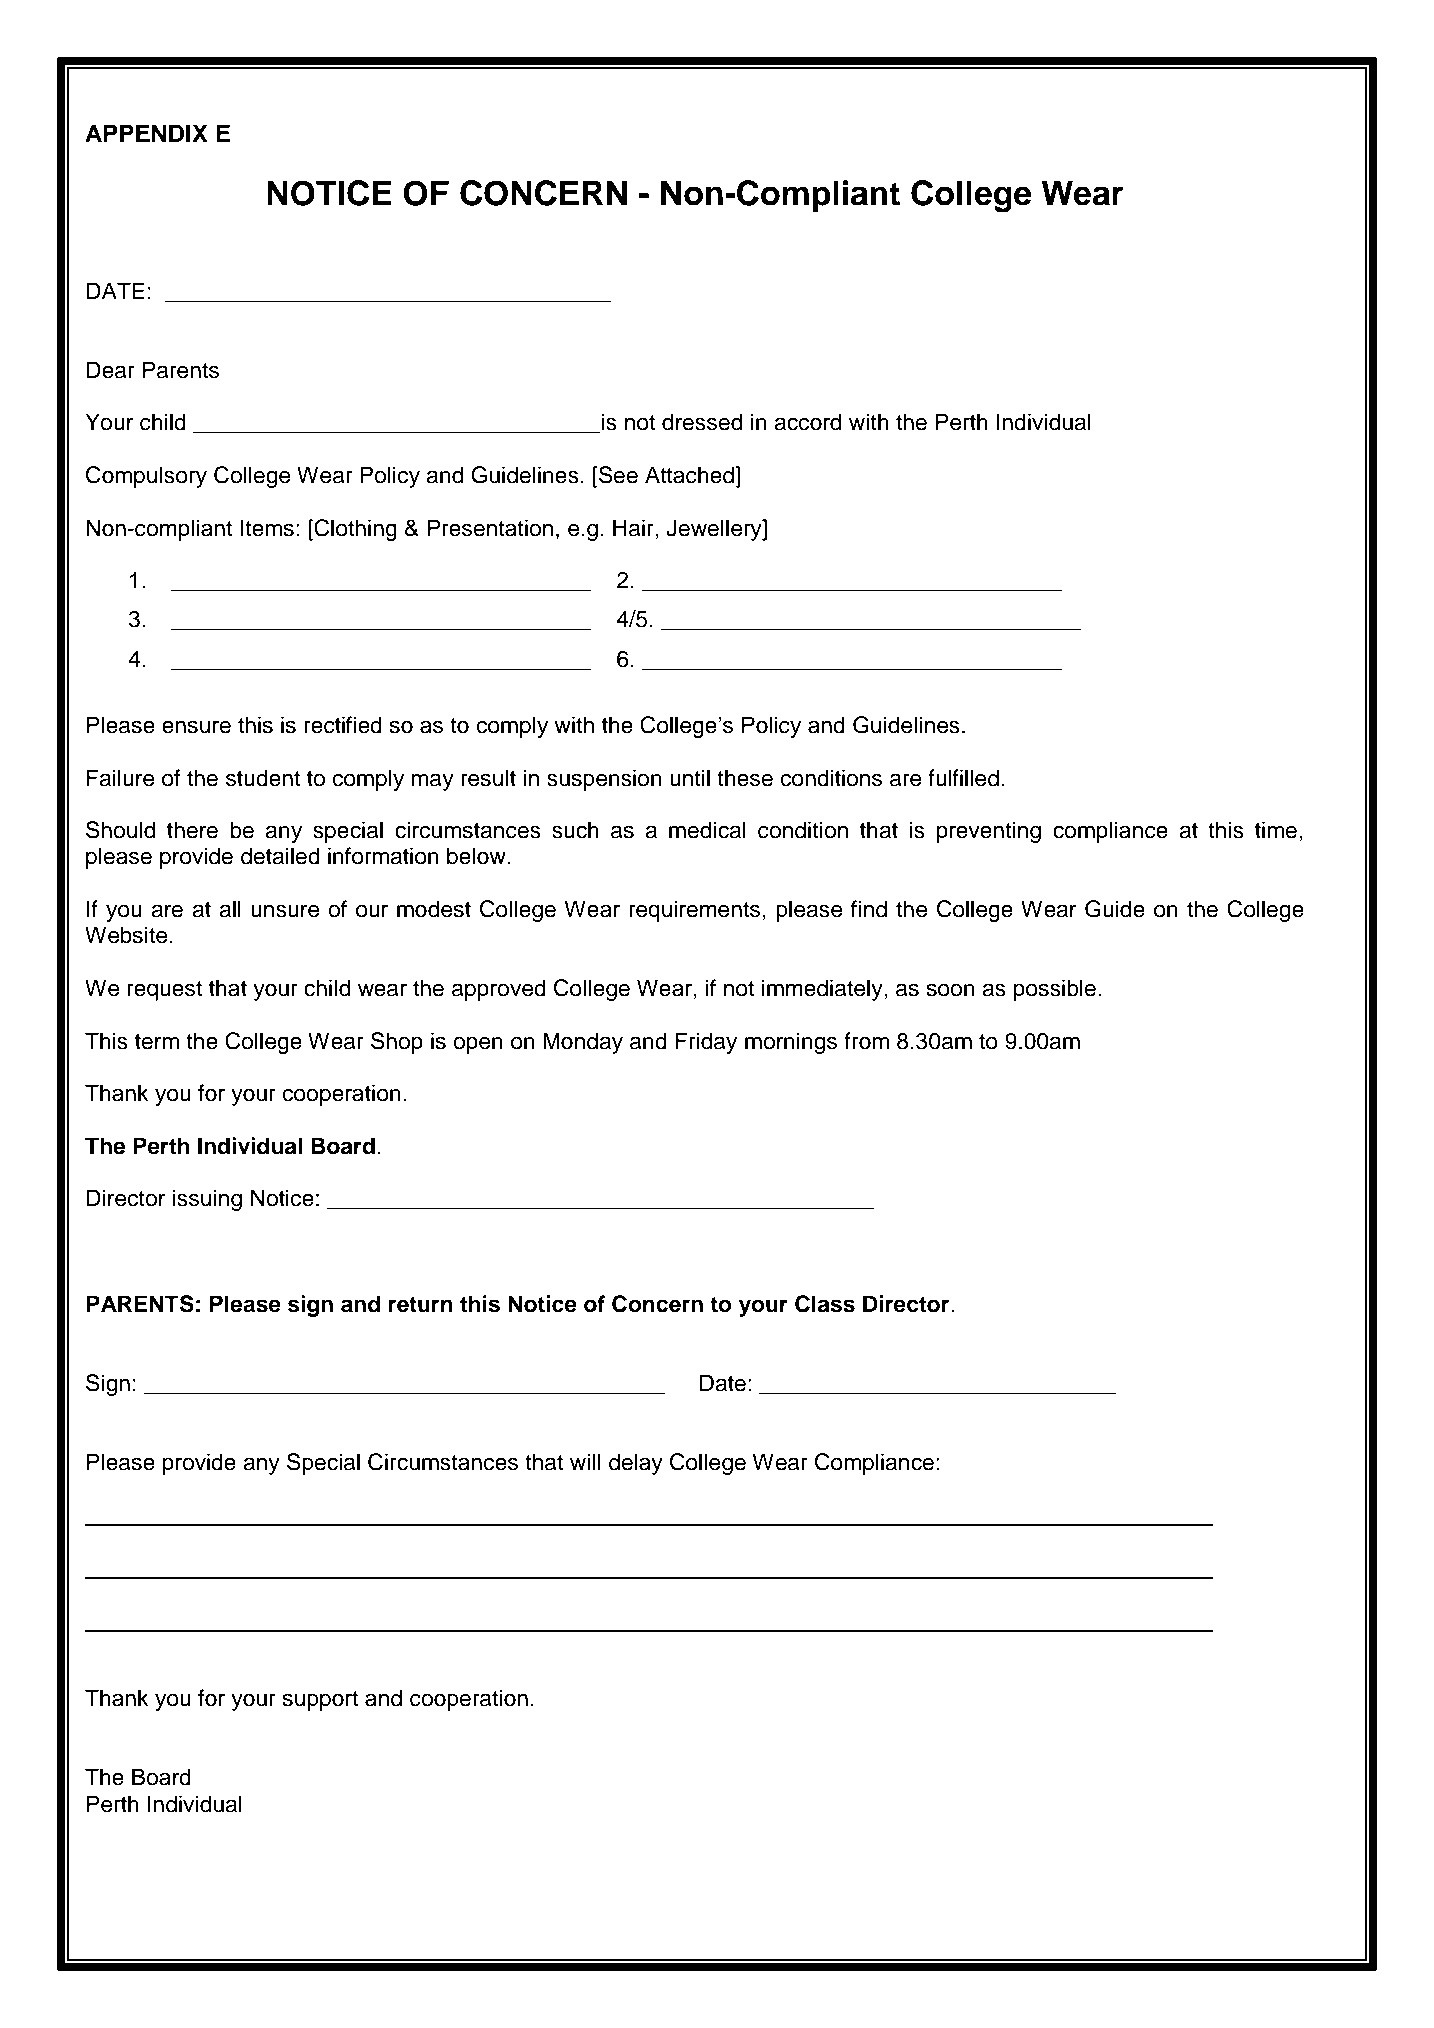 This page has height=2028, width=1434. Describe the element at coordinates (866, 1041) in the page. I see `from` at that location.
